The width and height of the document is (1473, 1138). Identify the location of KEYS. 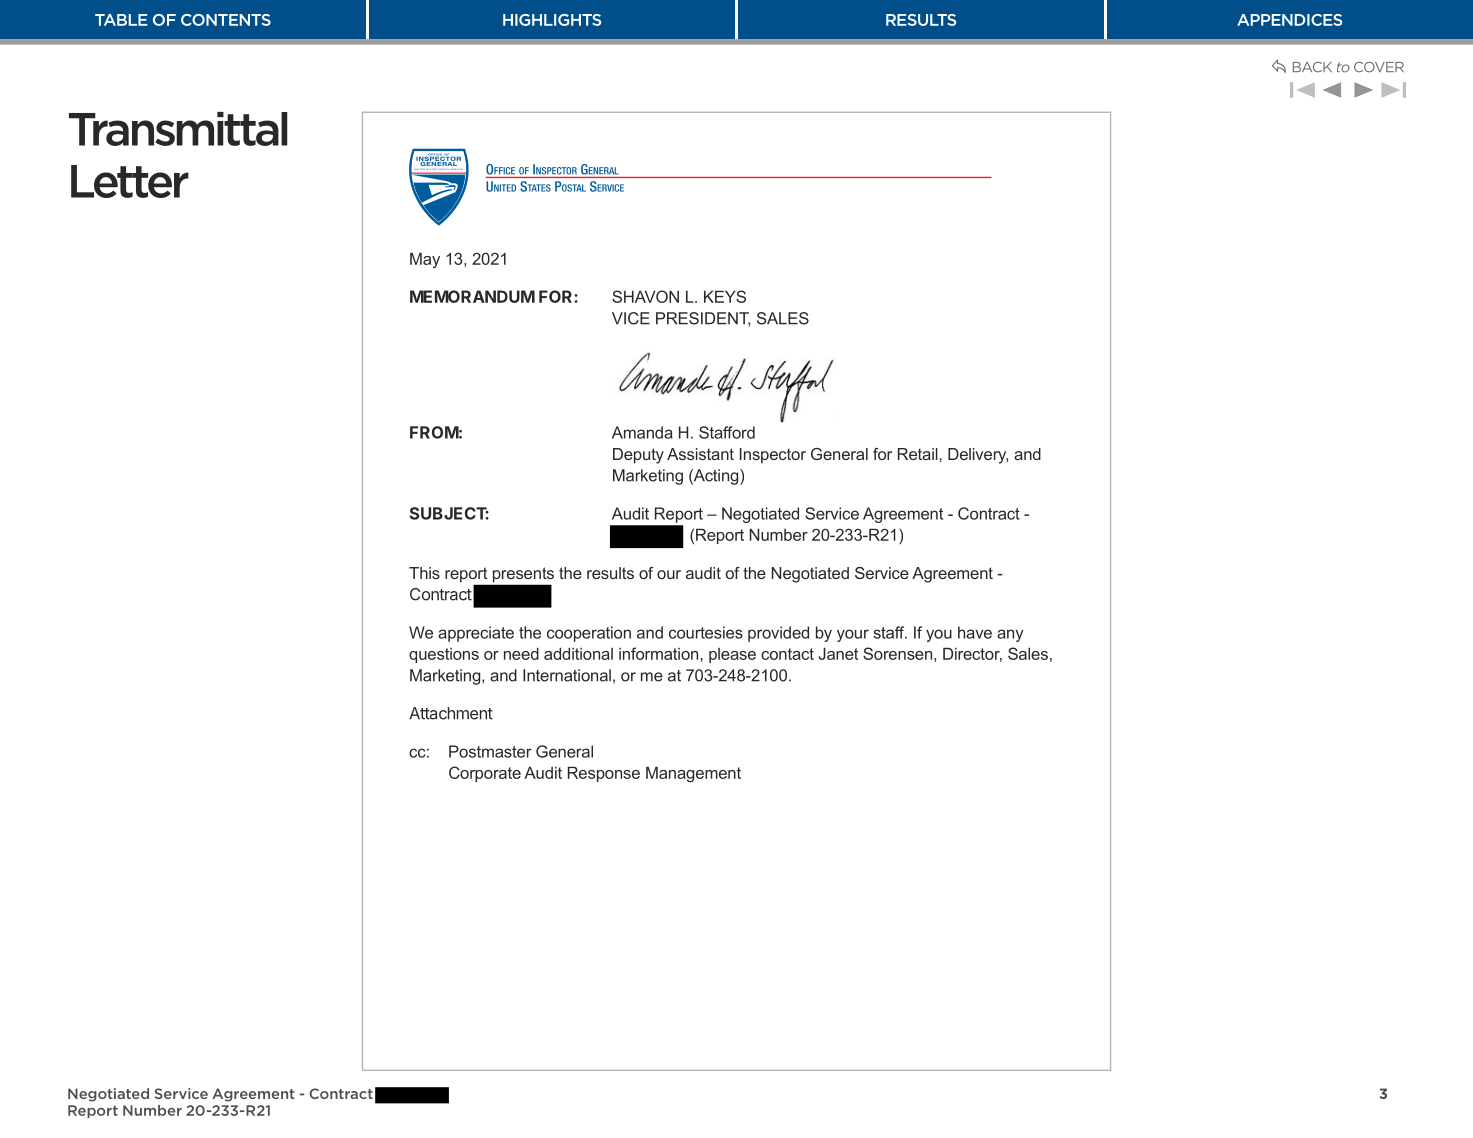
(725, 296).
